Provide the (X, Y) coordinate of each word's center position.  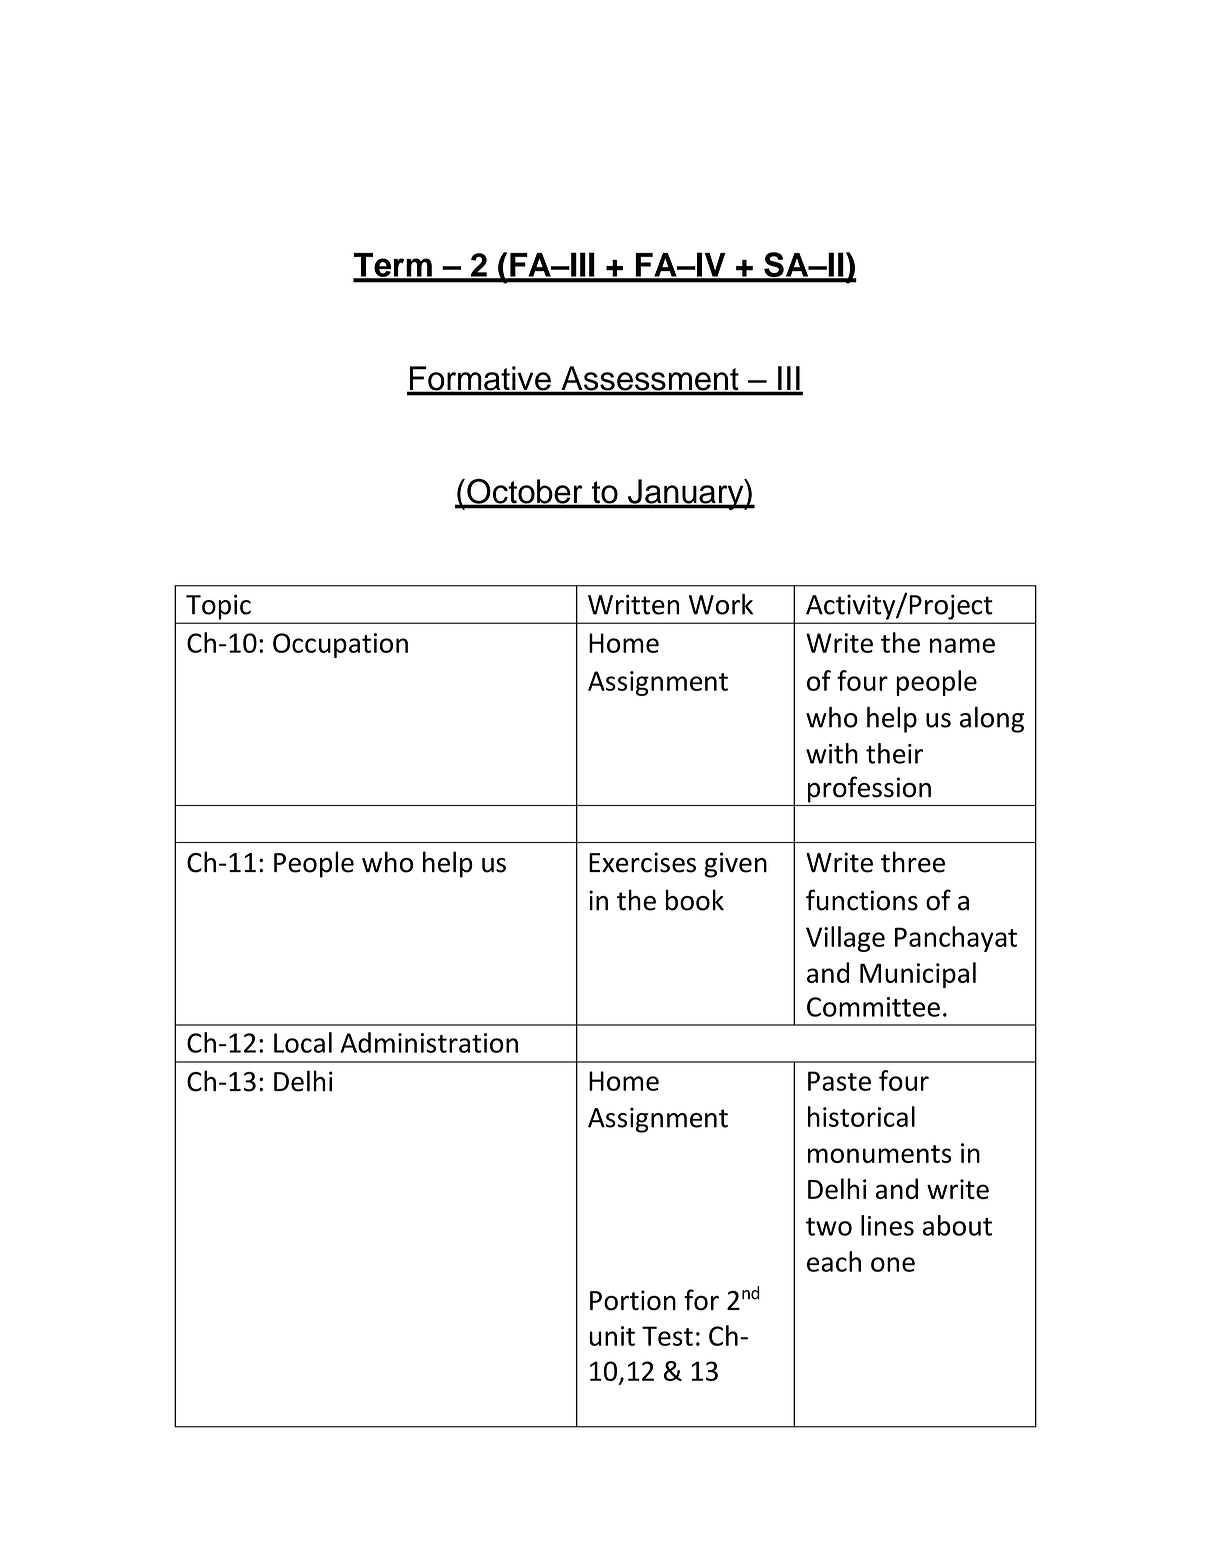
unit (612, 1336)
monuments (879, 1154)
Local (303, 1042)
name (962, 645)
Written (633, 604)
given (735, 865)
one (893, 1264)
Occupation (340, 645)
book (695, 900)
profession (869, 789)
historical (861, 1116)
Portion (633, 1300)
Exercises (642, 862)
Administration (429, 1042)
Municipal (918, 975)
